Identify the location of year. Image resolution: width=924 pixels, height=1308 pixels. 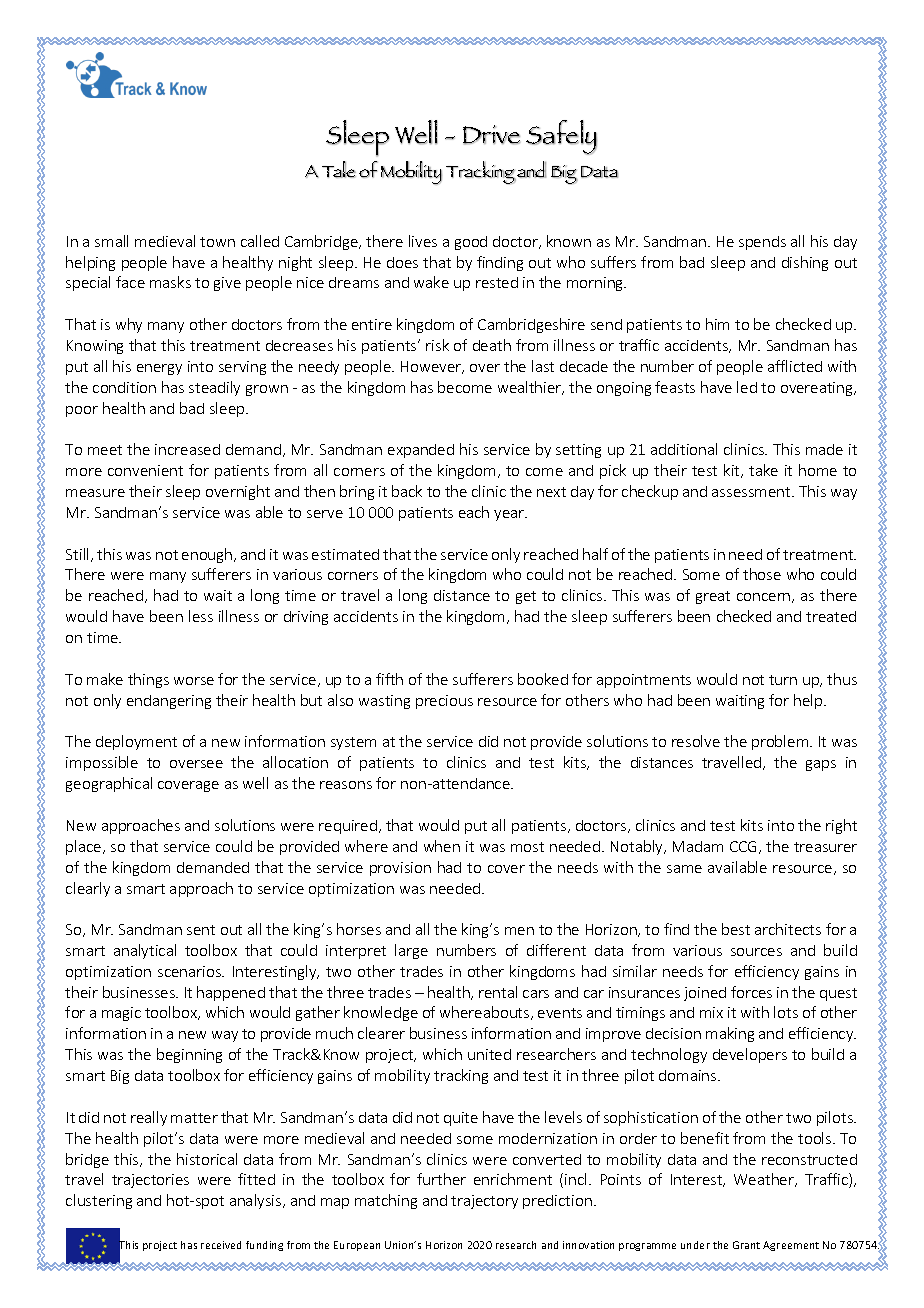
(510, 515).
